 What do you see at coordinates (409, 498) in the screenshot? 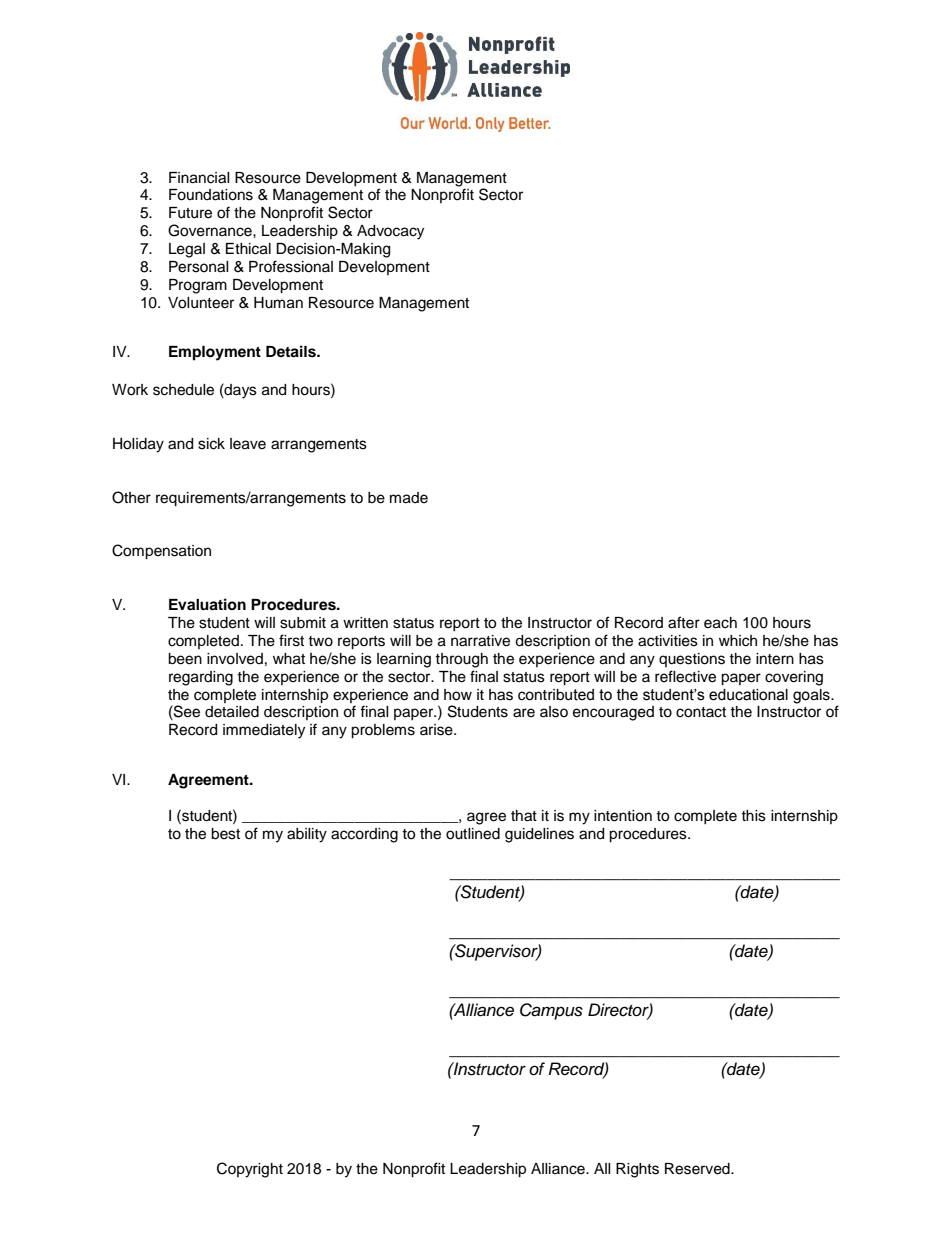
I see `made` at bounding box center [409, 498].
